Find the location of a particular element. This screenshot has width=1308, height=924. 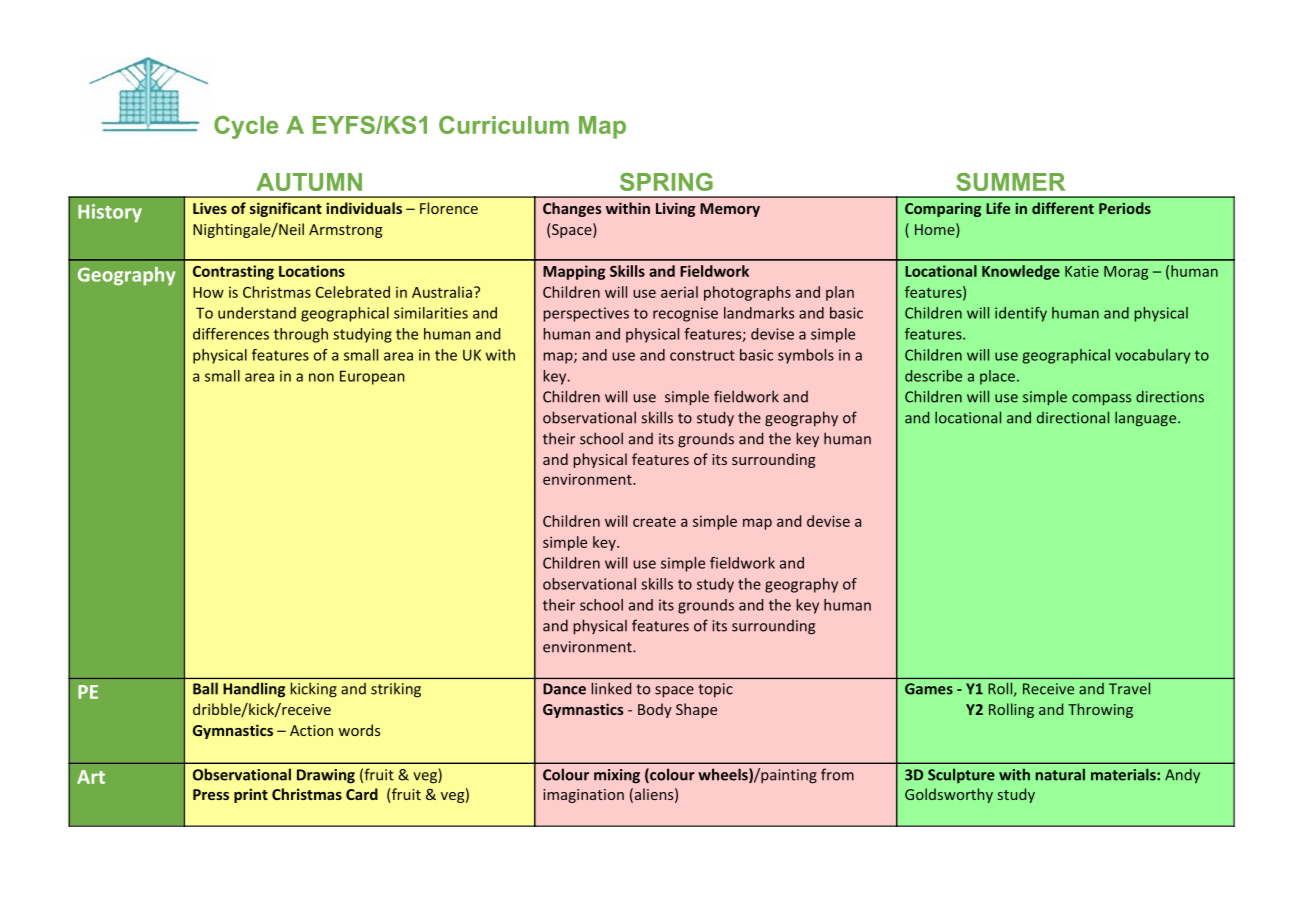

aerial is located at coordinates (679, 292).
